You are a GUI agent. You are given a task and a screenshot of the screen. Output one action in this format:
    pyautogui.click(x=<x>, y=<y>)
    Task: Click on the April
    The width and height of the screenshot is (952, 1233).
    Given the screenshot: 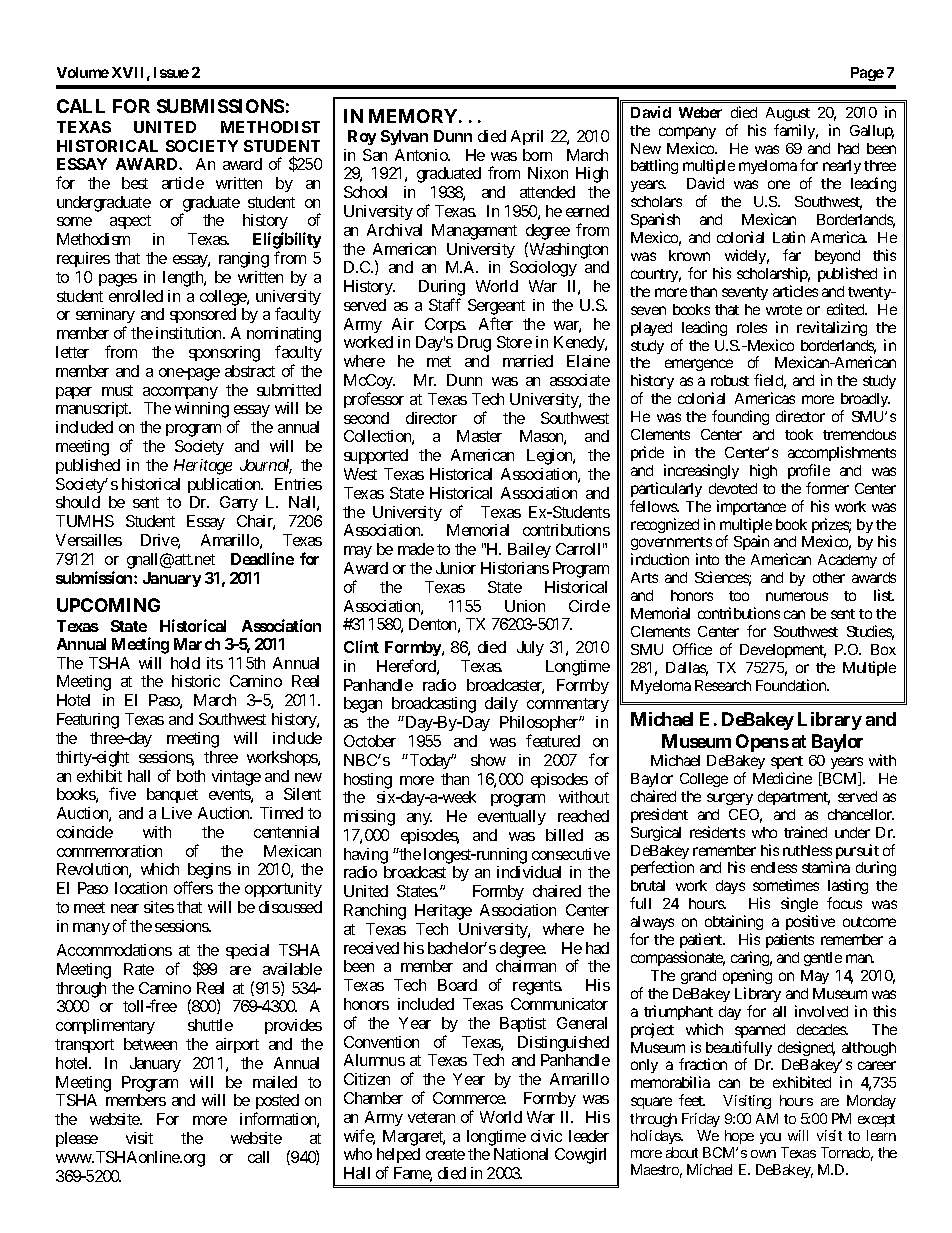 What is the action you would take?
    pyautogui.click(x=527, y=137)
